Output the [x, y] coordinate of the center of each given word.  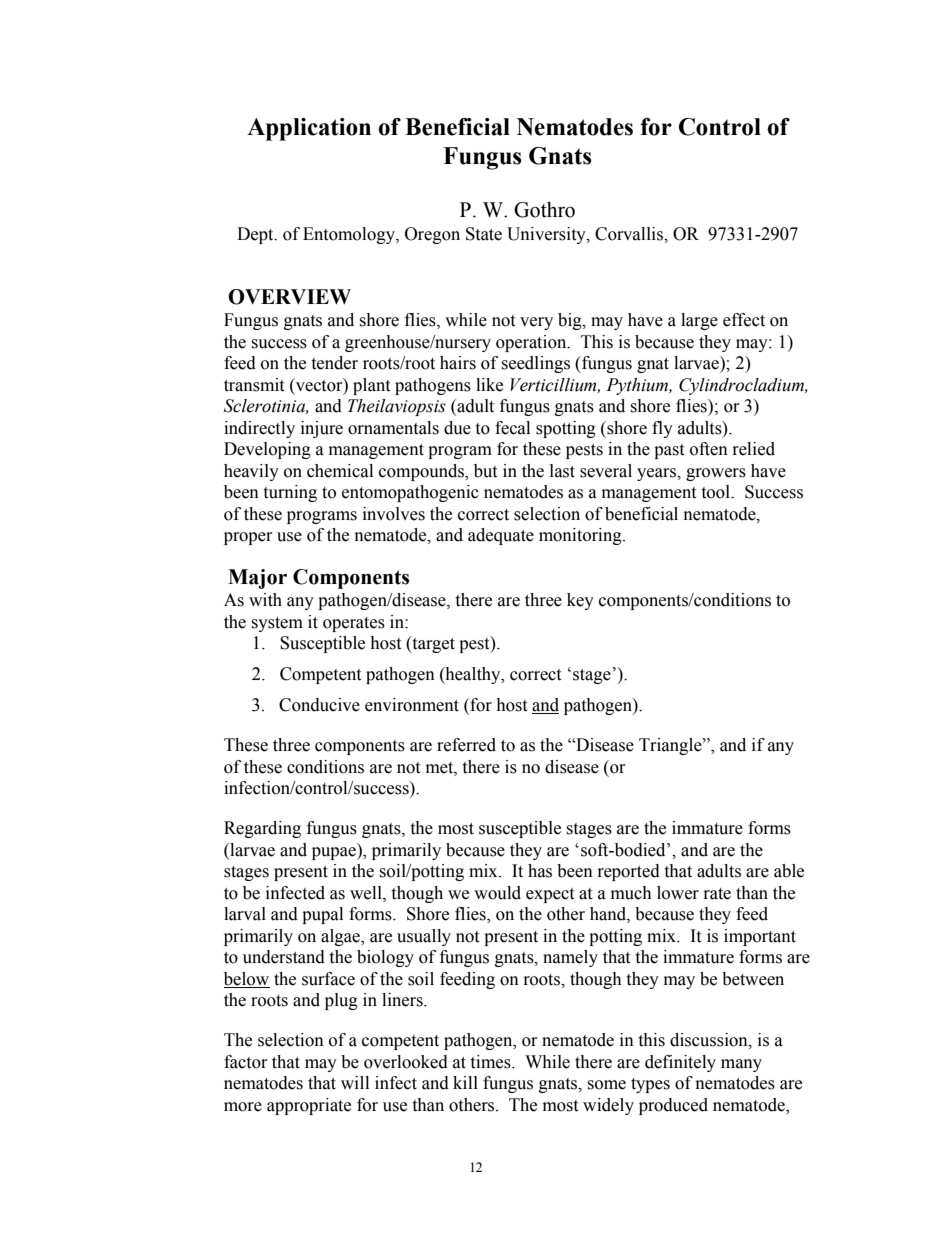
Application [309, 129]
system [277, 624]
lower [678, 893]
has [540, 871]
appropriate [309, 1106]
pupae [335, 853]
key [580, 601]
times [491, 1062]
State [484, 234]
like [489, 385]
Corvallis [630, 234]
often [709, 449]
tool [717, 492]
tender [334, 363]
